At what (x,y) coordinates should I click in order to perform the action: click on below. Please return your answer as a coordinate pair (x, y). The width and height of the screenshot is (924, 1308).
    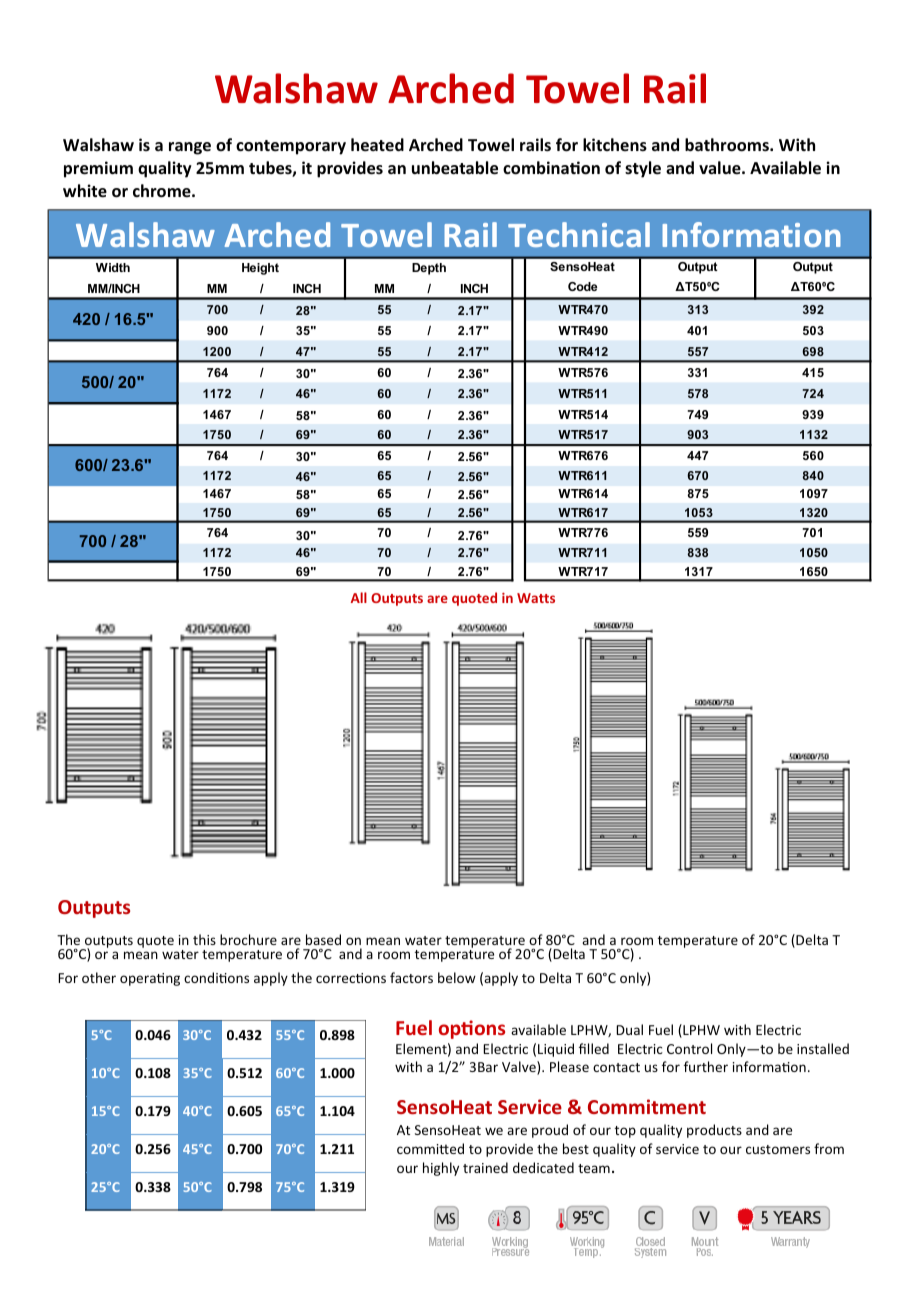
    Looking at the image, I should click on (457, 977).
